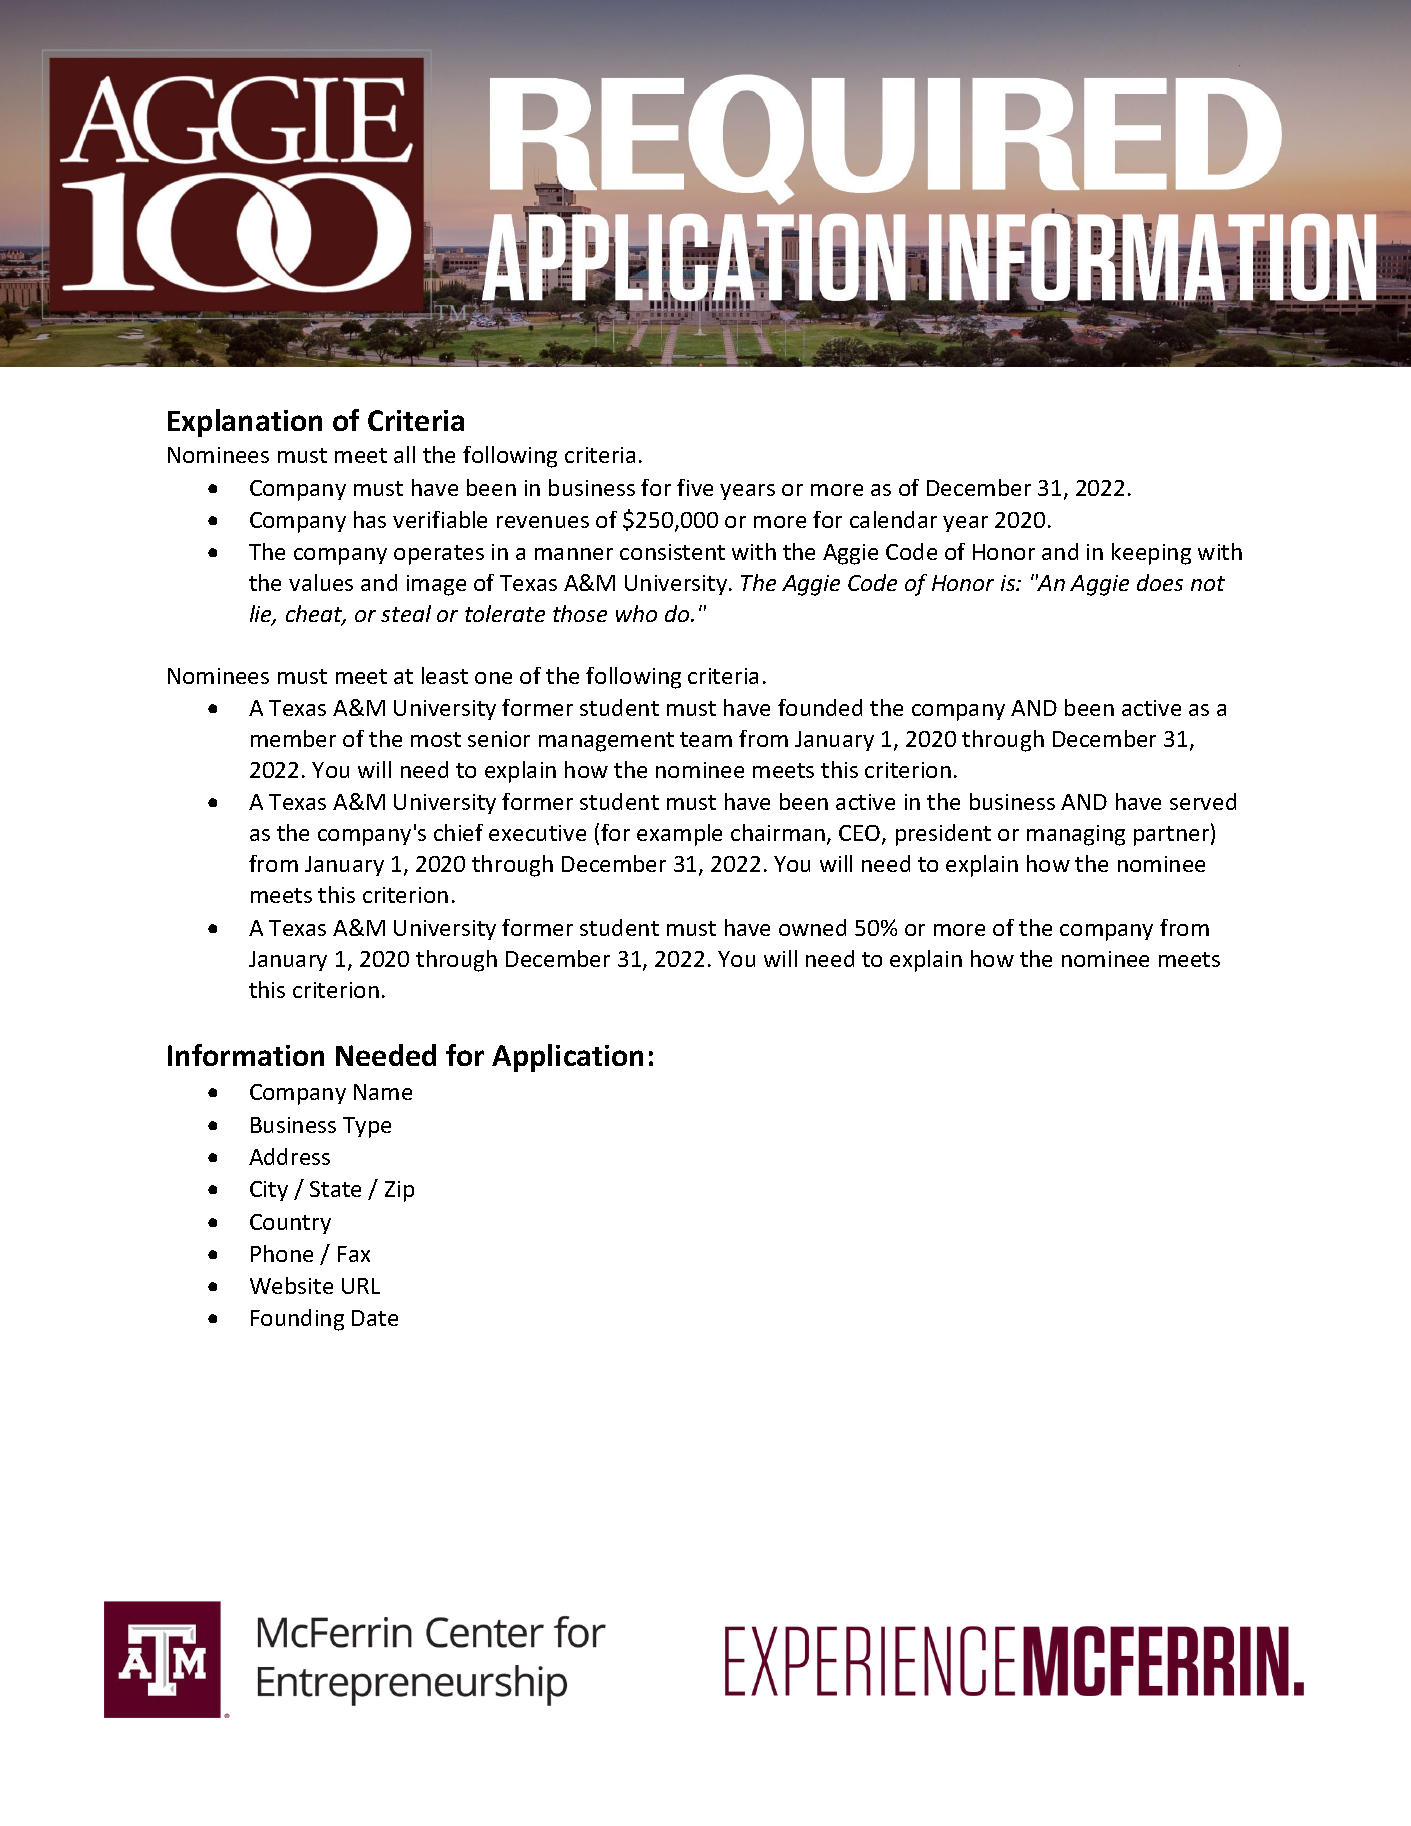  What do you see at coordinates (458, 832) in the document?
I see `chief` at bounding box center [458, 832].
